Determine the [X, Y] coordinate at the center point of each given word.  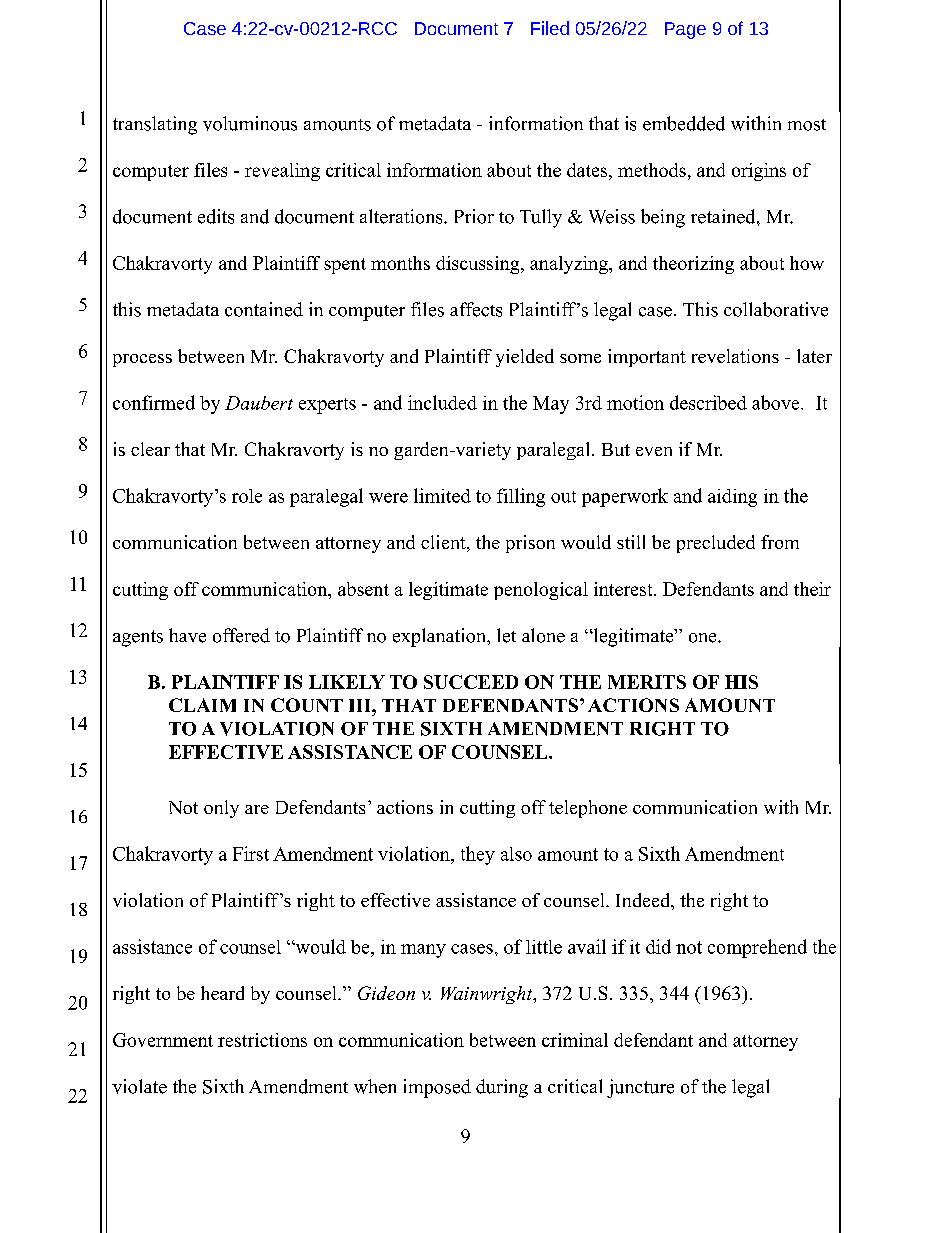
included [442, 402]
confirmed [154, 402]
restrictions [262, 1040]
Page [685, 30]
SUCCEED [471, 682]
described [708, 402]
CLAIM [202, 705]
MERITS [647, 682]
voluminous [250, 123]
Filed [550, 28]
